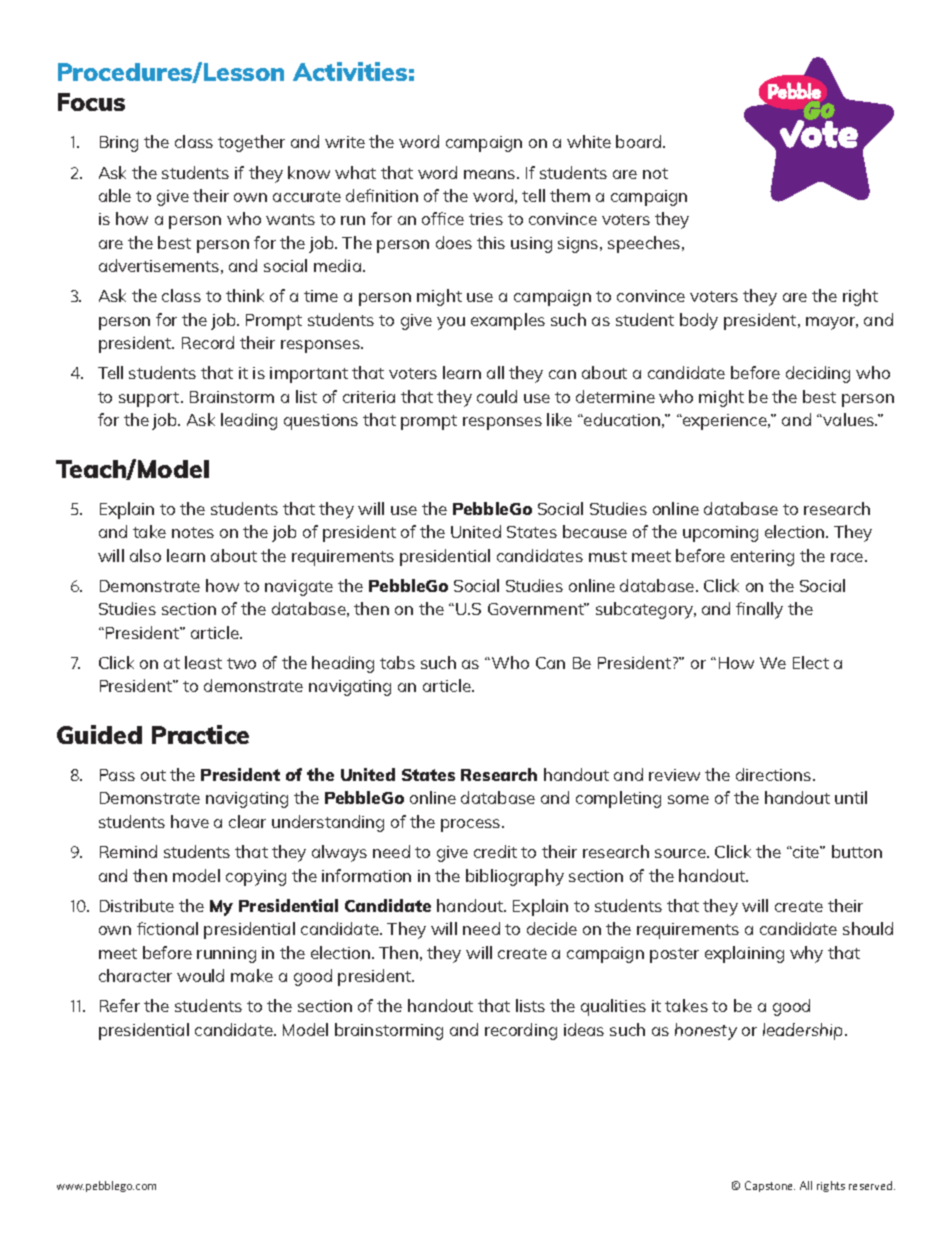  Describe the element at coordinates (120, 1005) in the document. I see `Refer` at that location.
